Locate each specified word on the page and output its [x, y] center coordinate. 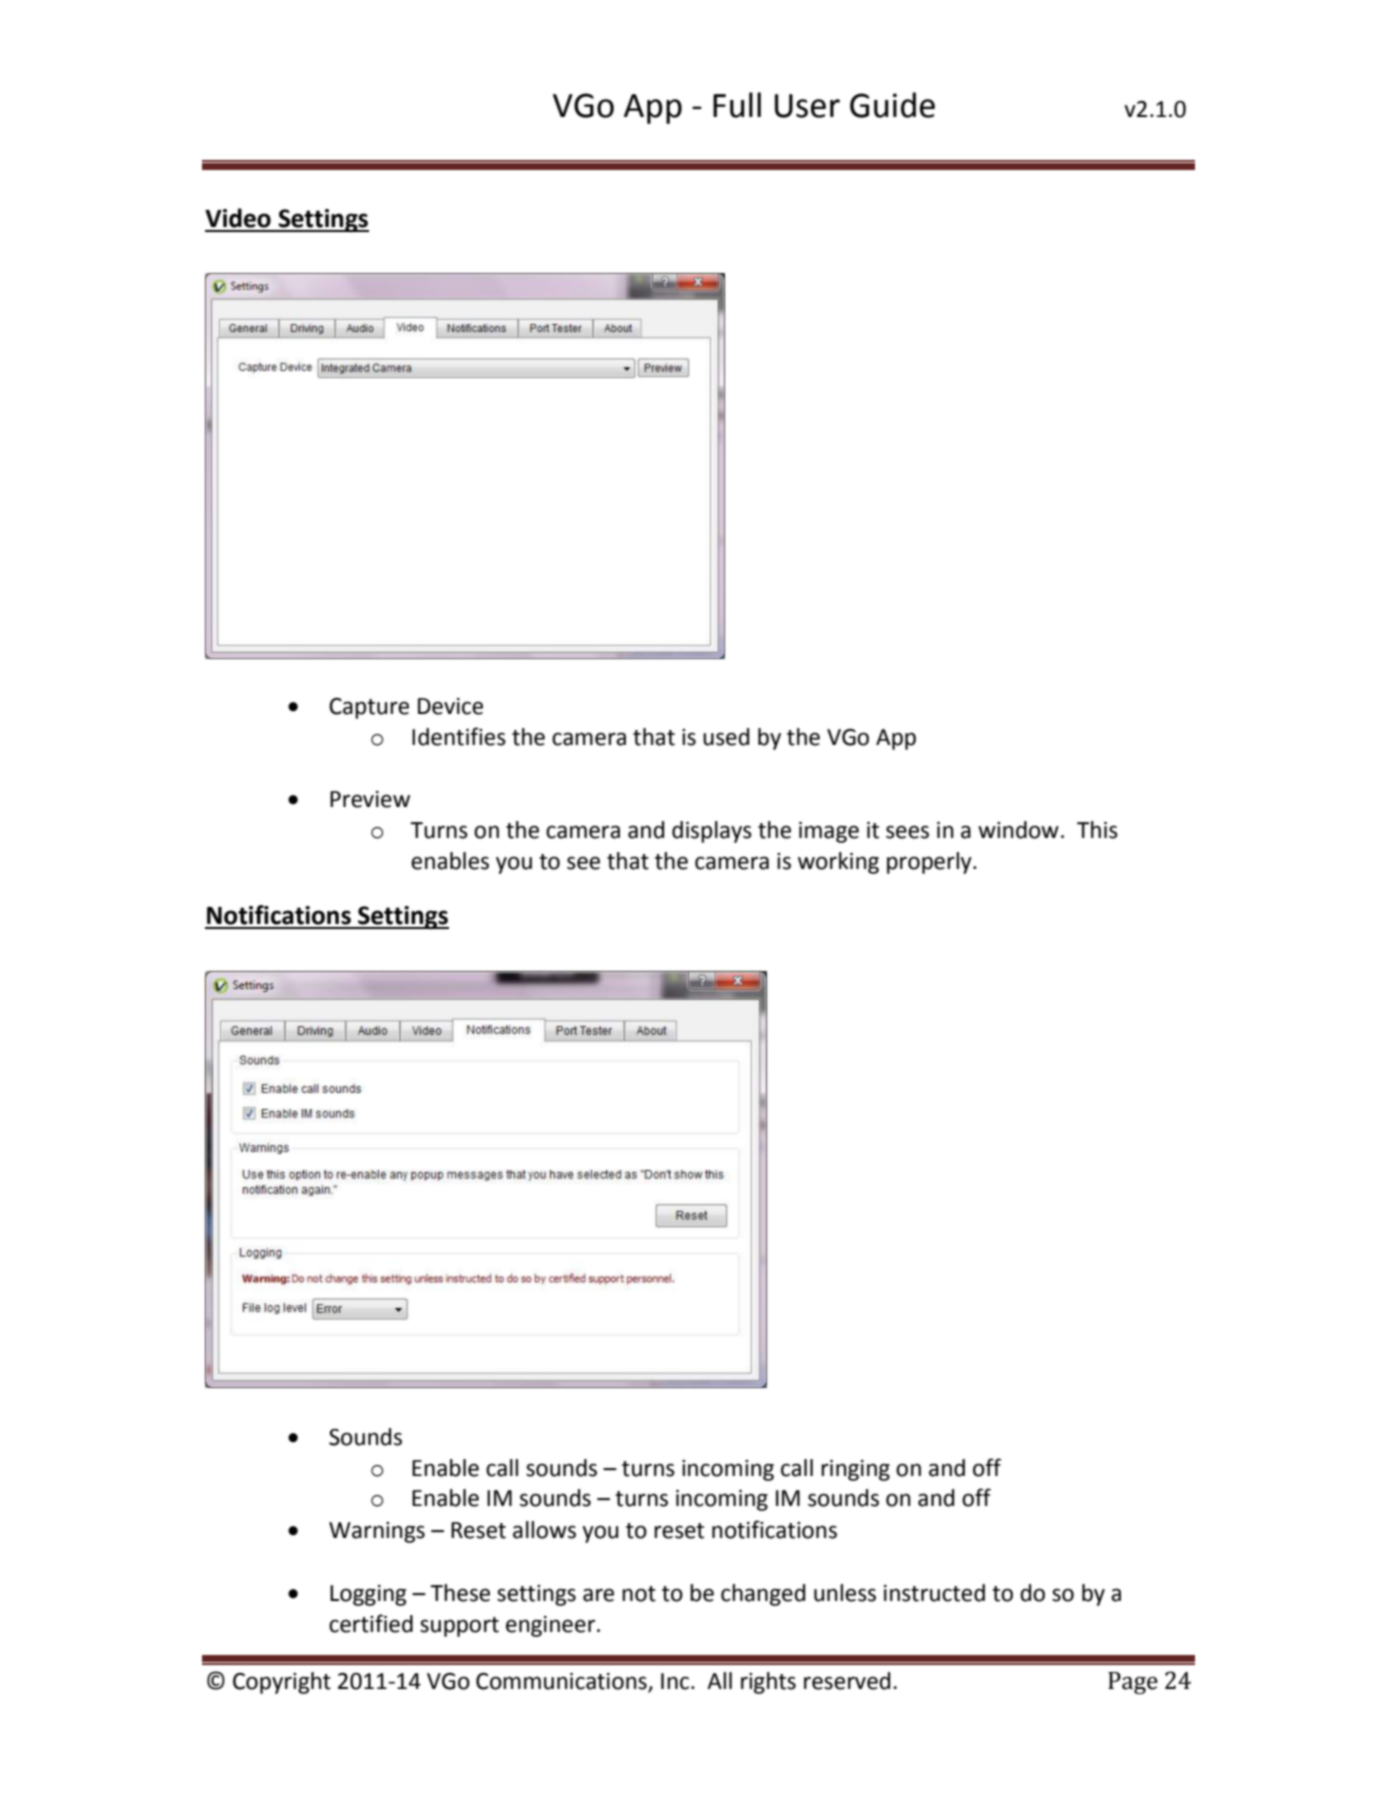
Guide [892, 105]
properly [930, 863]
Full [737, 105]
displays [712, 832]
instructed [934, 1593]
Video [238, 218]
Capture [369, 708]
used [726, 737]
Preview [370, 799]
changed [763, 1595]
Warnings [377, 1532]
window [1018, 830]
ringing [855, 1470]
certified [371, 1623]
